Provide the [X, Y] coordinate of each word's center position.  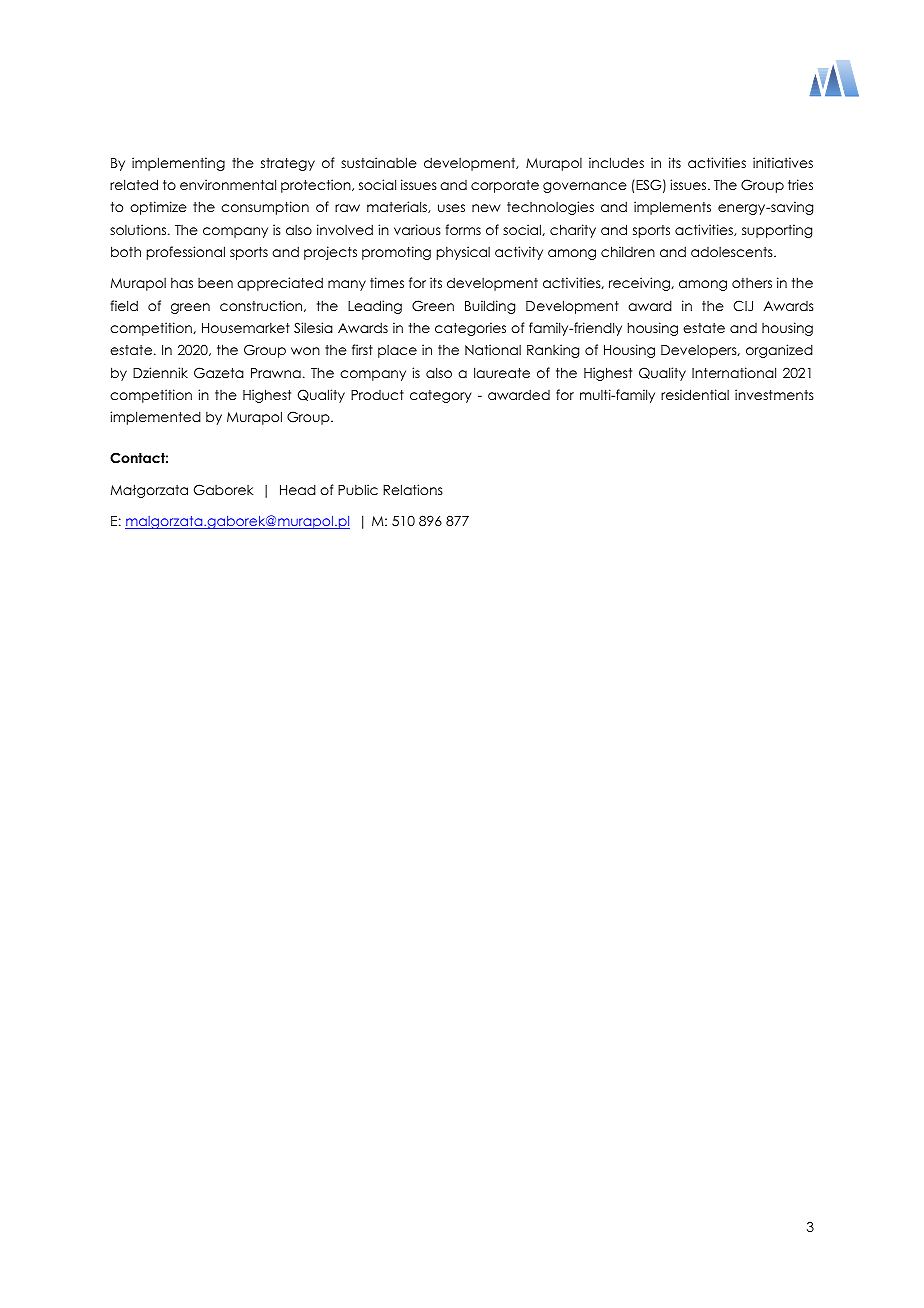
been [215, 283]
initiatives [783, 162]
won [305, 351]
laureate [502, 372]
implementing [178, 164]
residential [695, 394]
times [387, 282]
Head [298, 489]
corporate [505, 186]
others [752, 283]
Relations [413, 489]
